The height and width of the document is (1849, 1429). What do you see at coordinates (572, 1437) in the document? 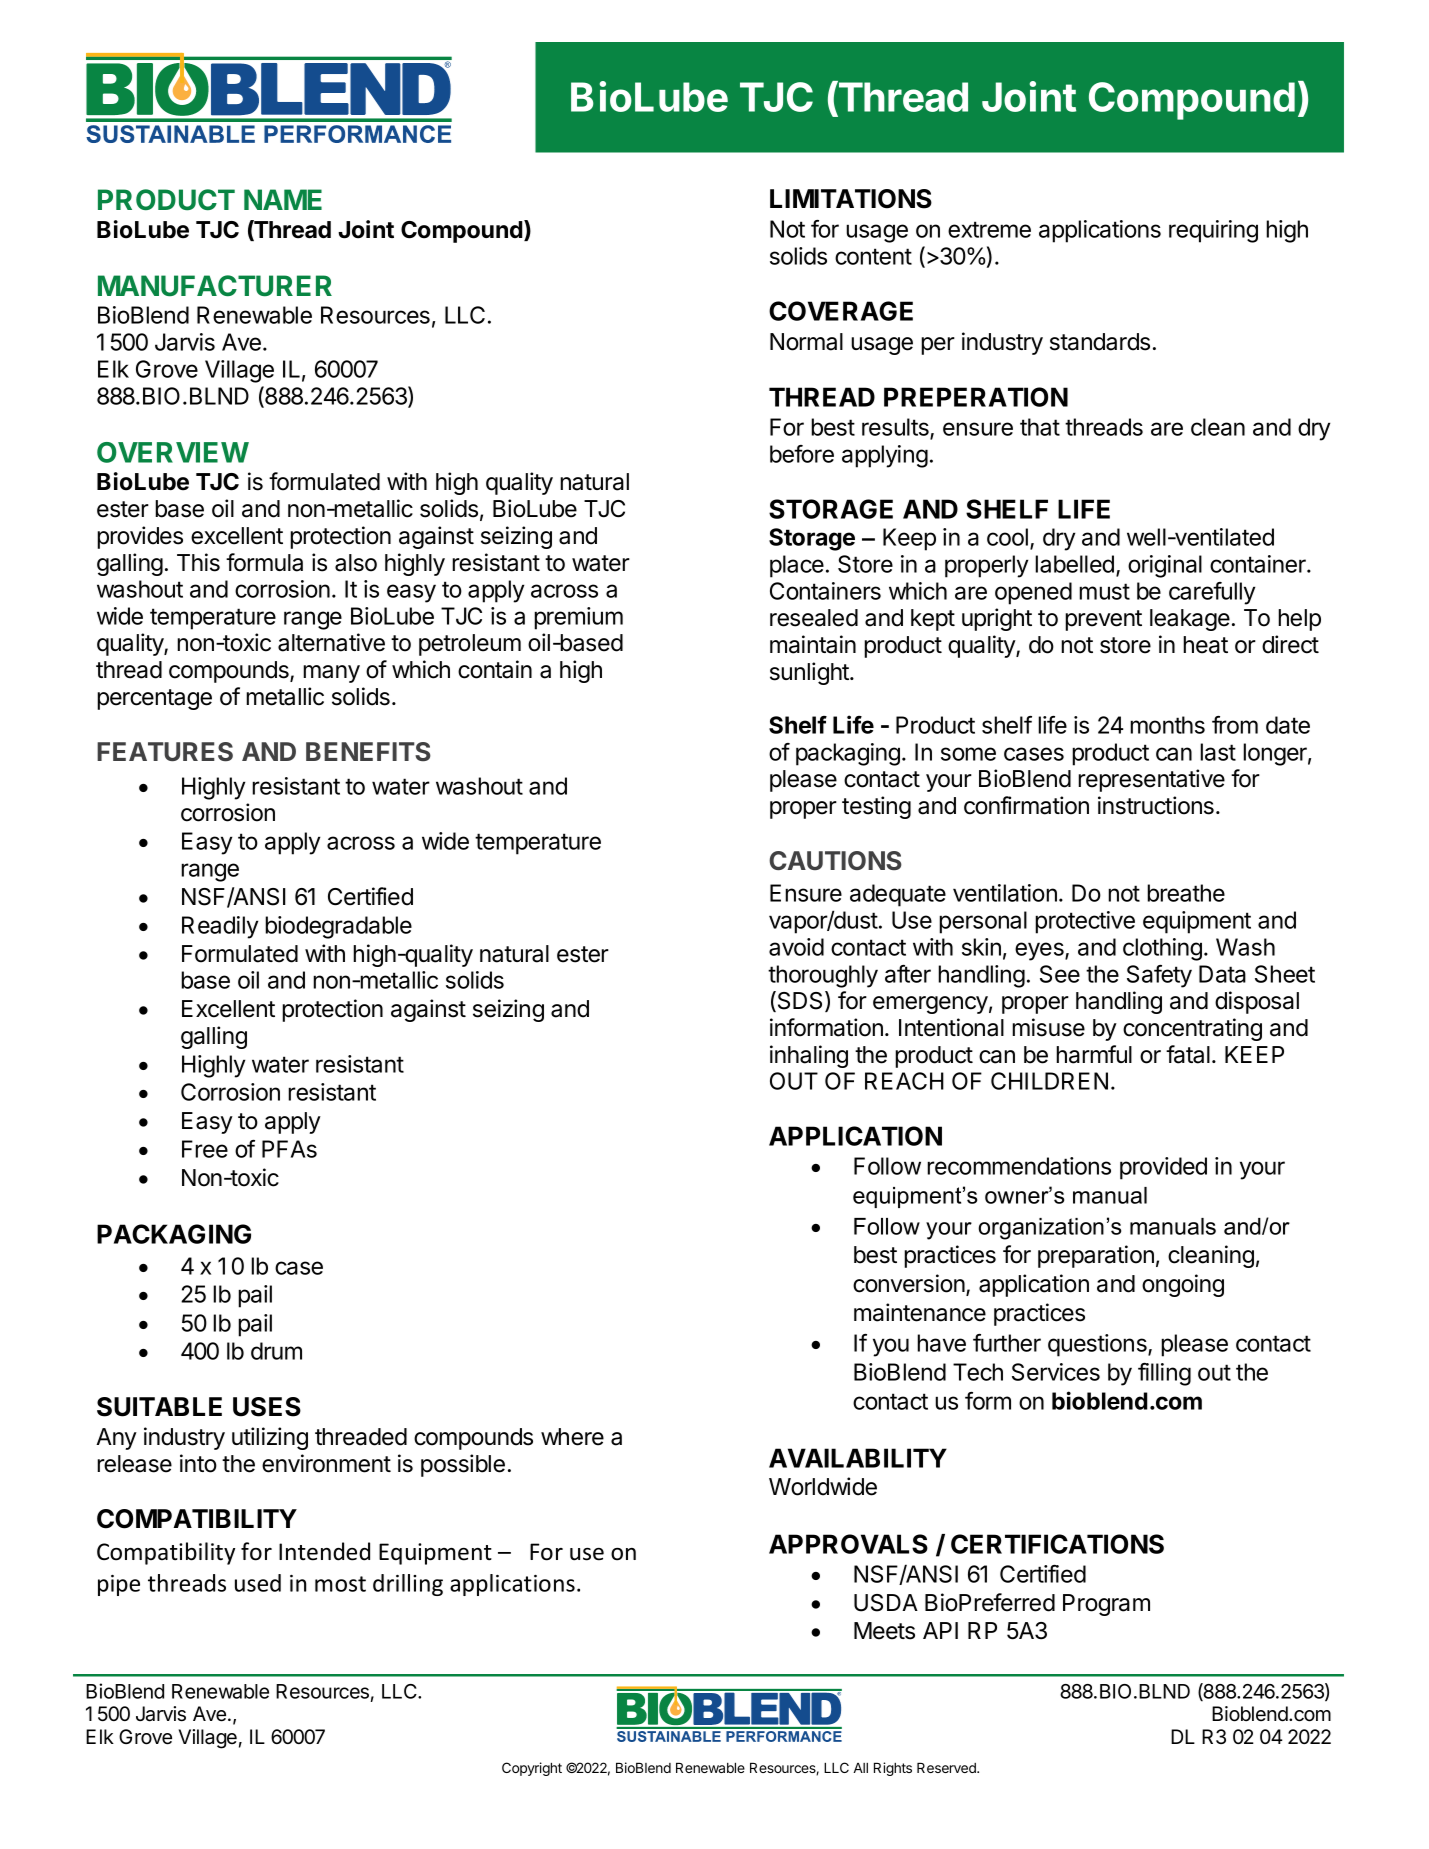
I see `where` at bounding box center [572, 1437].
